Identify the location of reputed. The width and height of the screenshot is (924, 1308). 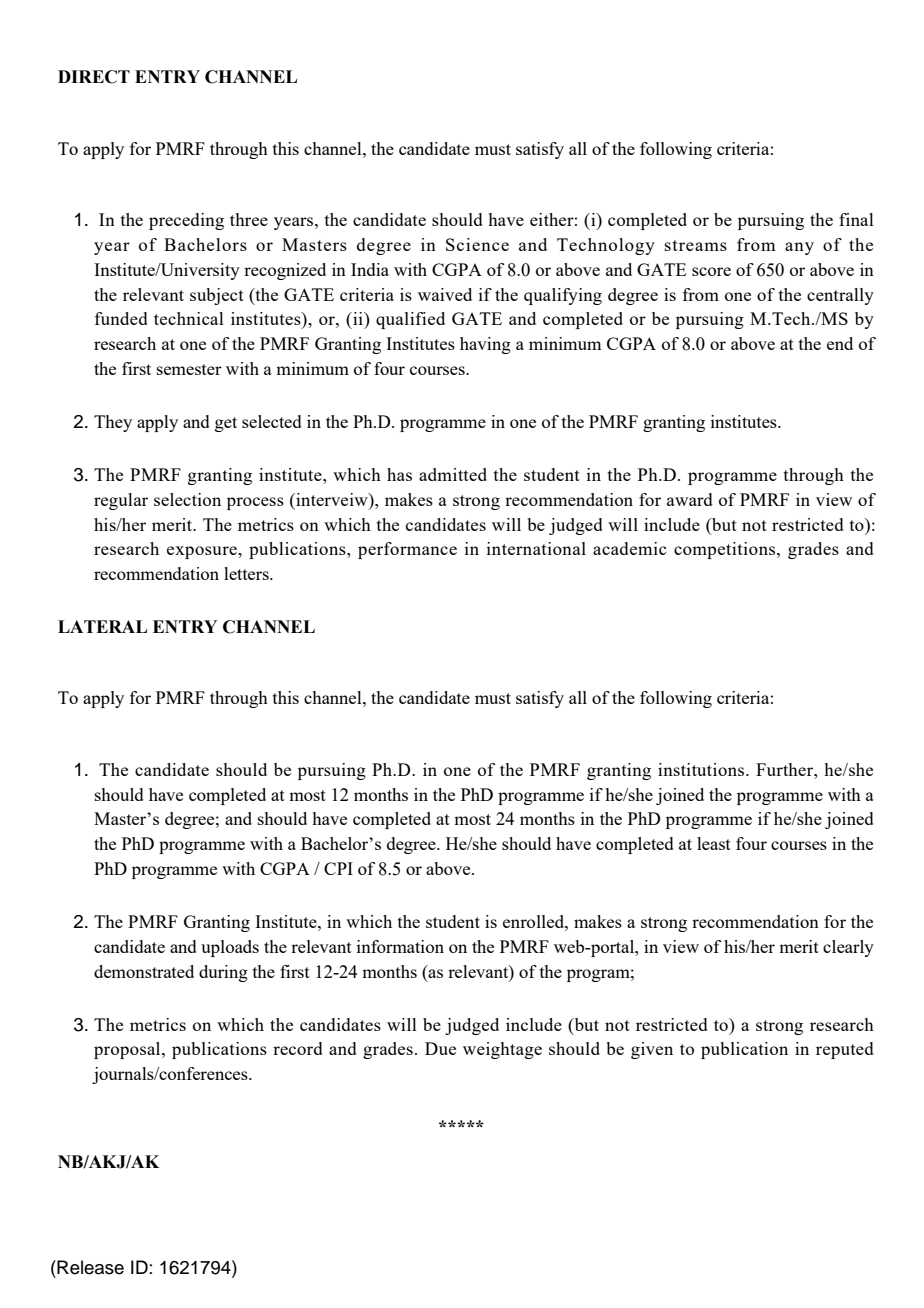
(845, 1050).
